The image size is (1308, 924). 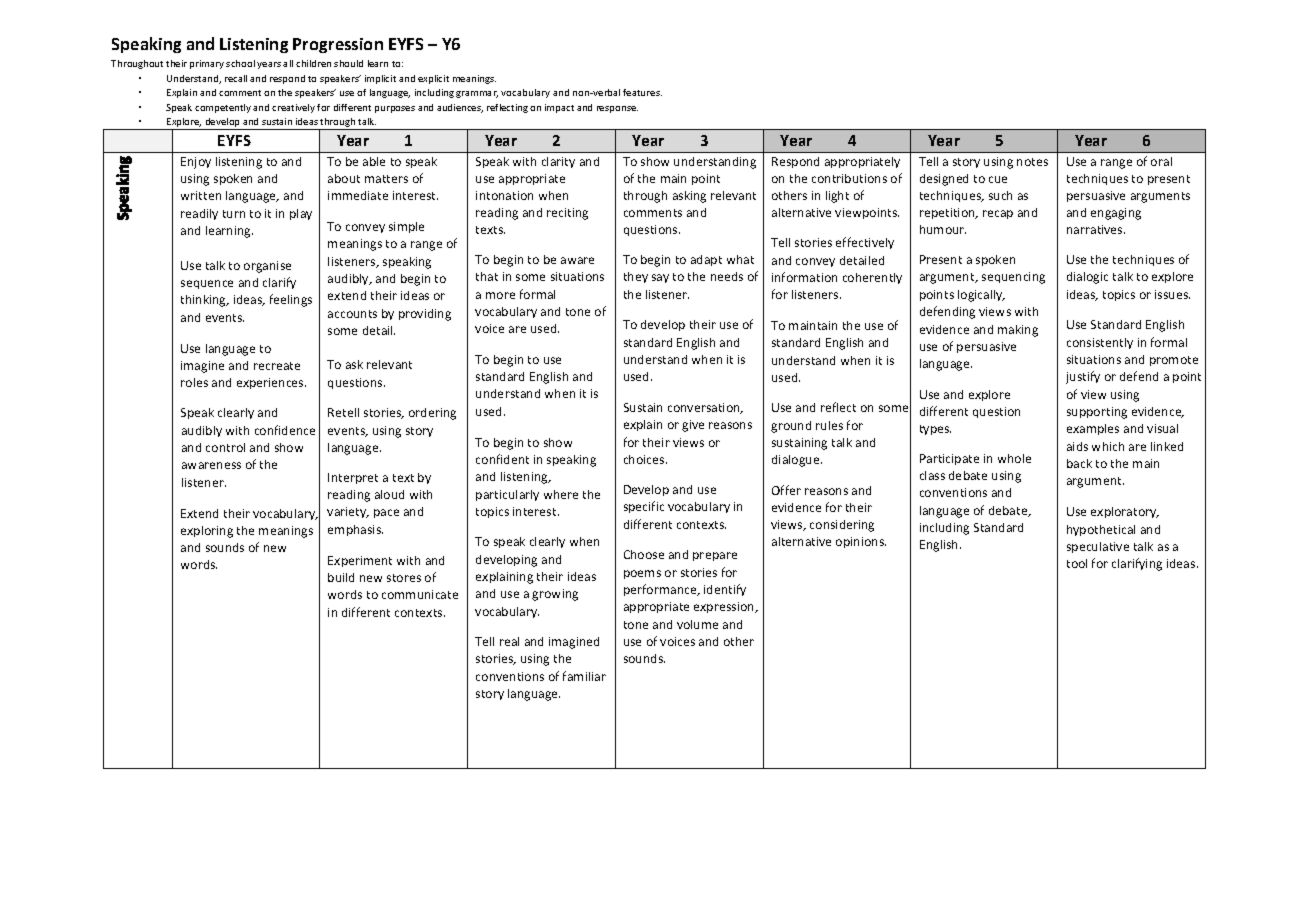 What do you see at coordinates (1032, 162) in the screenshot?
I see `notes` at bounding box center [1032, 162].
